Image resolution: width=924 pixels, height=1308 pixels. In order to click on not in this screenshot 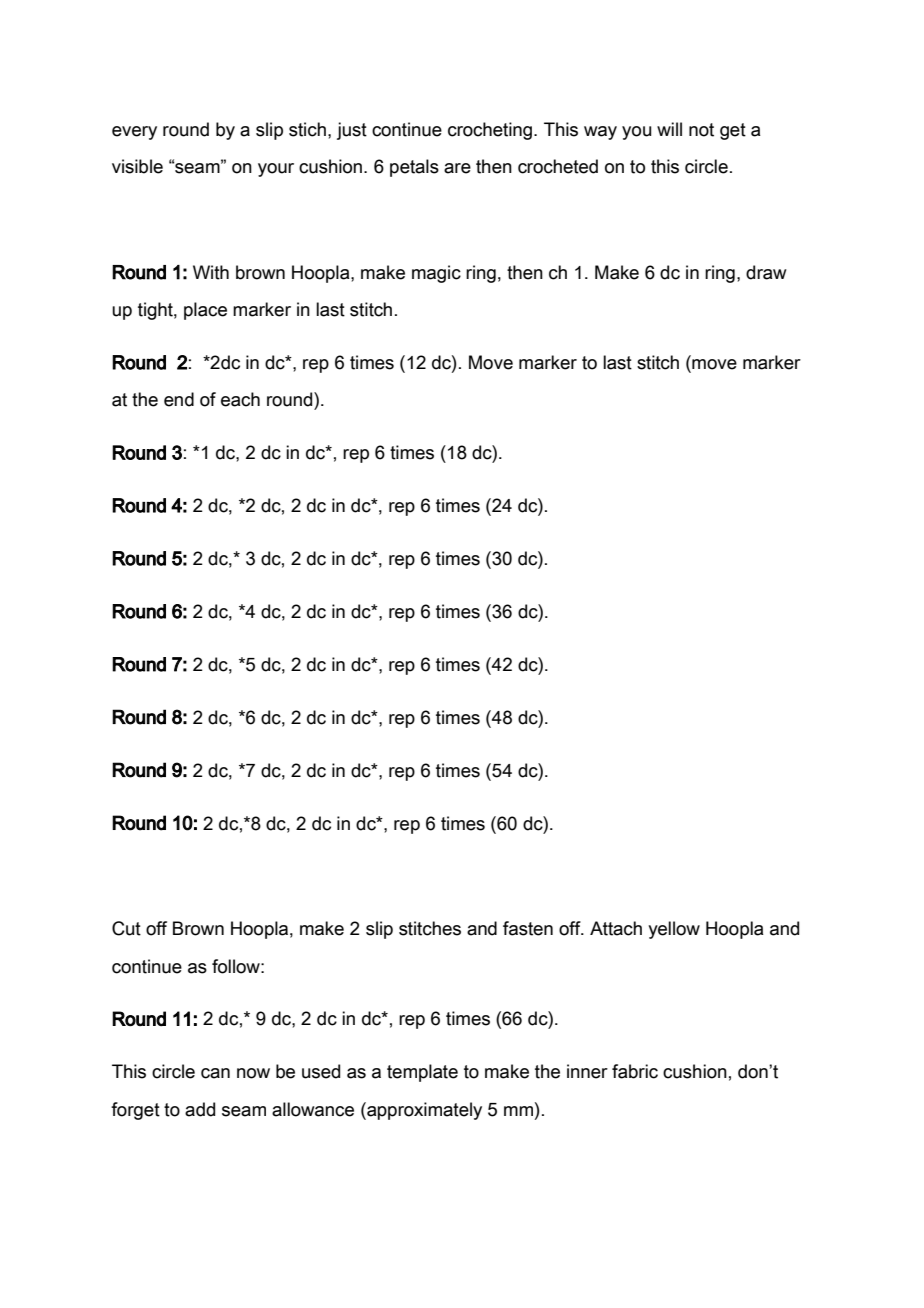, I will do `click(701, 130)`.
